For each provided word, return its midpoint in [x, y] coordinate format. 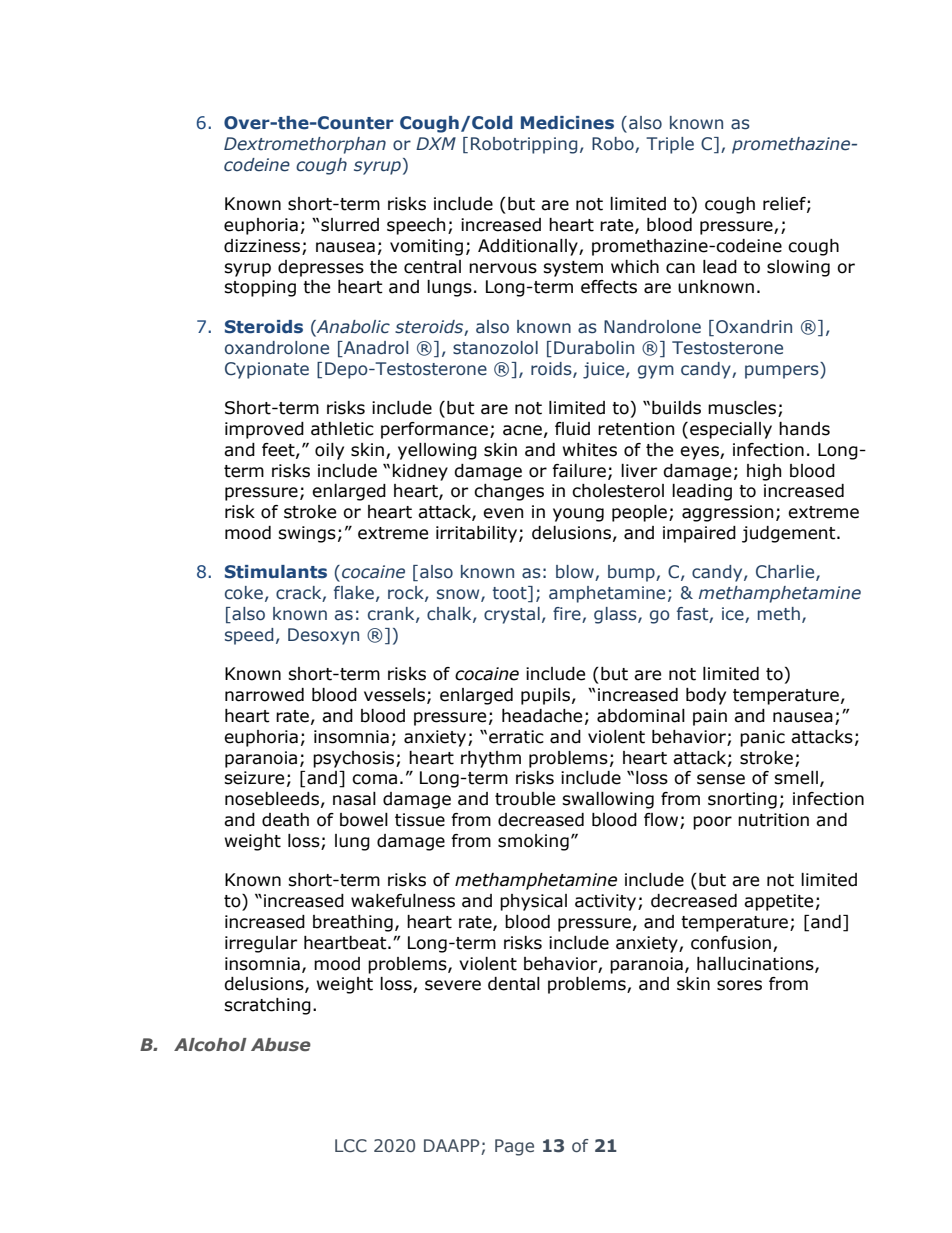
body [706, 696]
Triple [670, 145]
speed [249, 636]
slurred [350, 225]
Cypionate [267, 370]
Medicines [567, 123]
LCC [351, 1145]
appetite [778, 902]
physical [533, 902]
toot [511, 594]
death [285, 820]
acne [522, 430]
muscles [742, 408]
